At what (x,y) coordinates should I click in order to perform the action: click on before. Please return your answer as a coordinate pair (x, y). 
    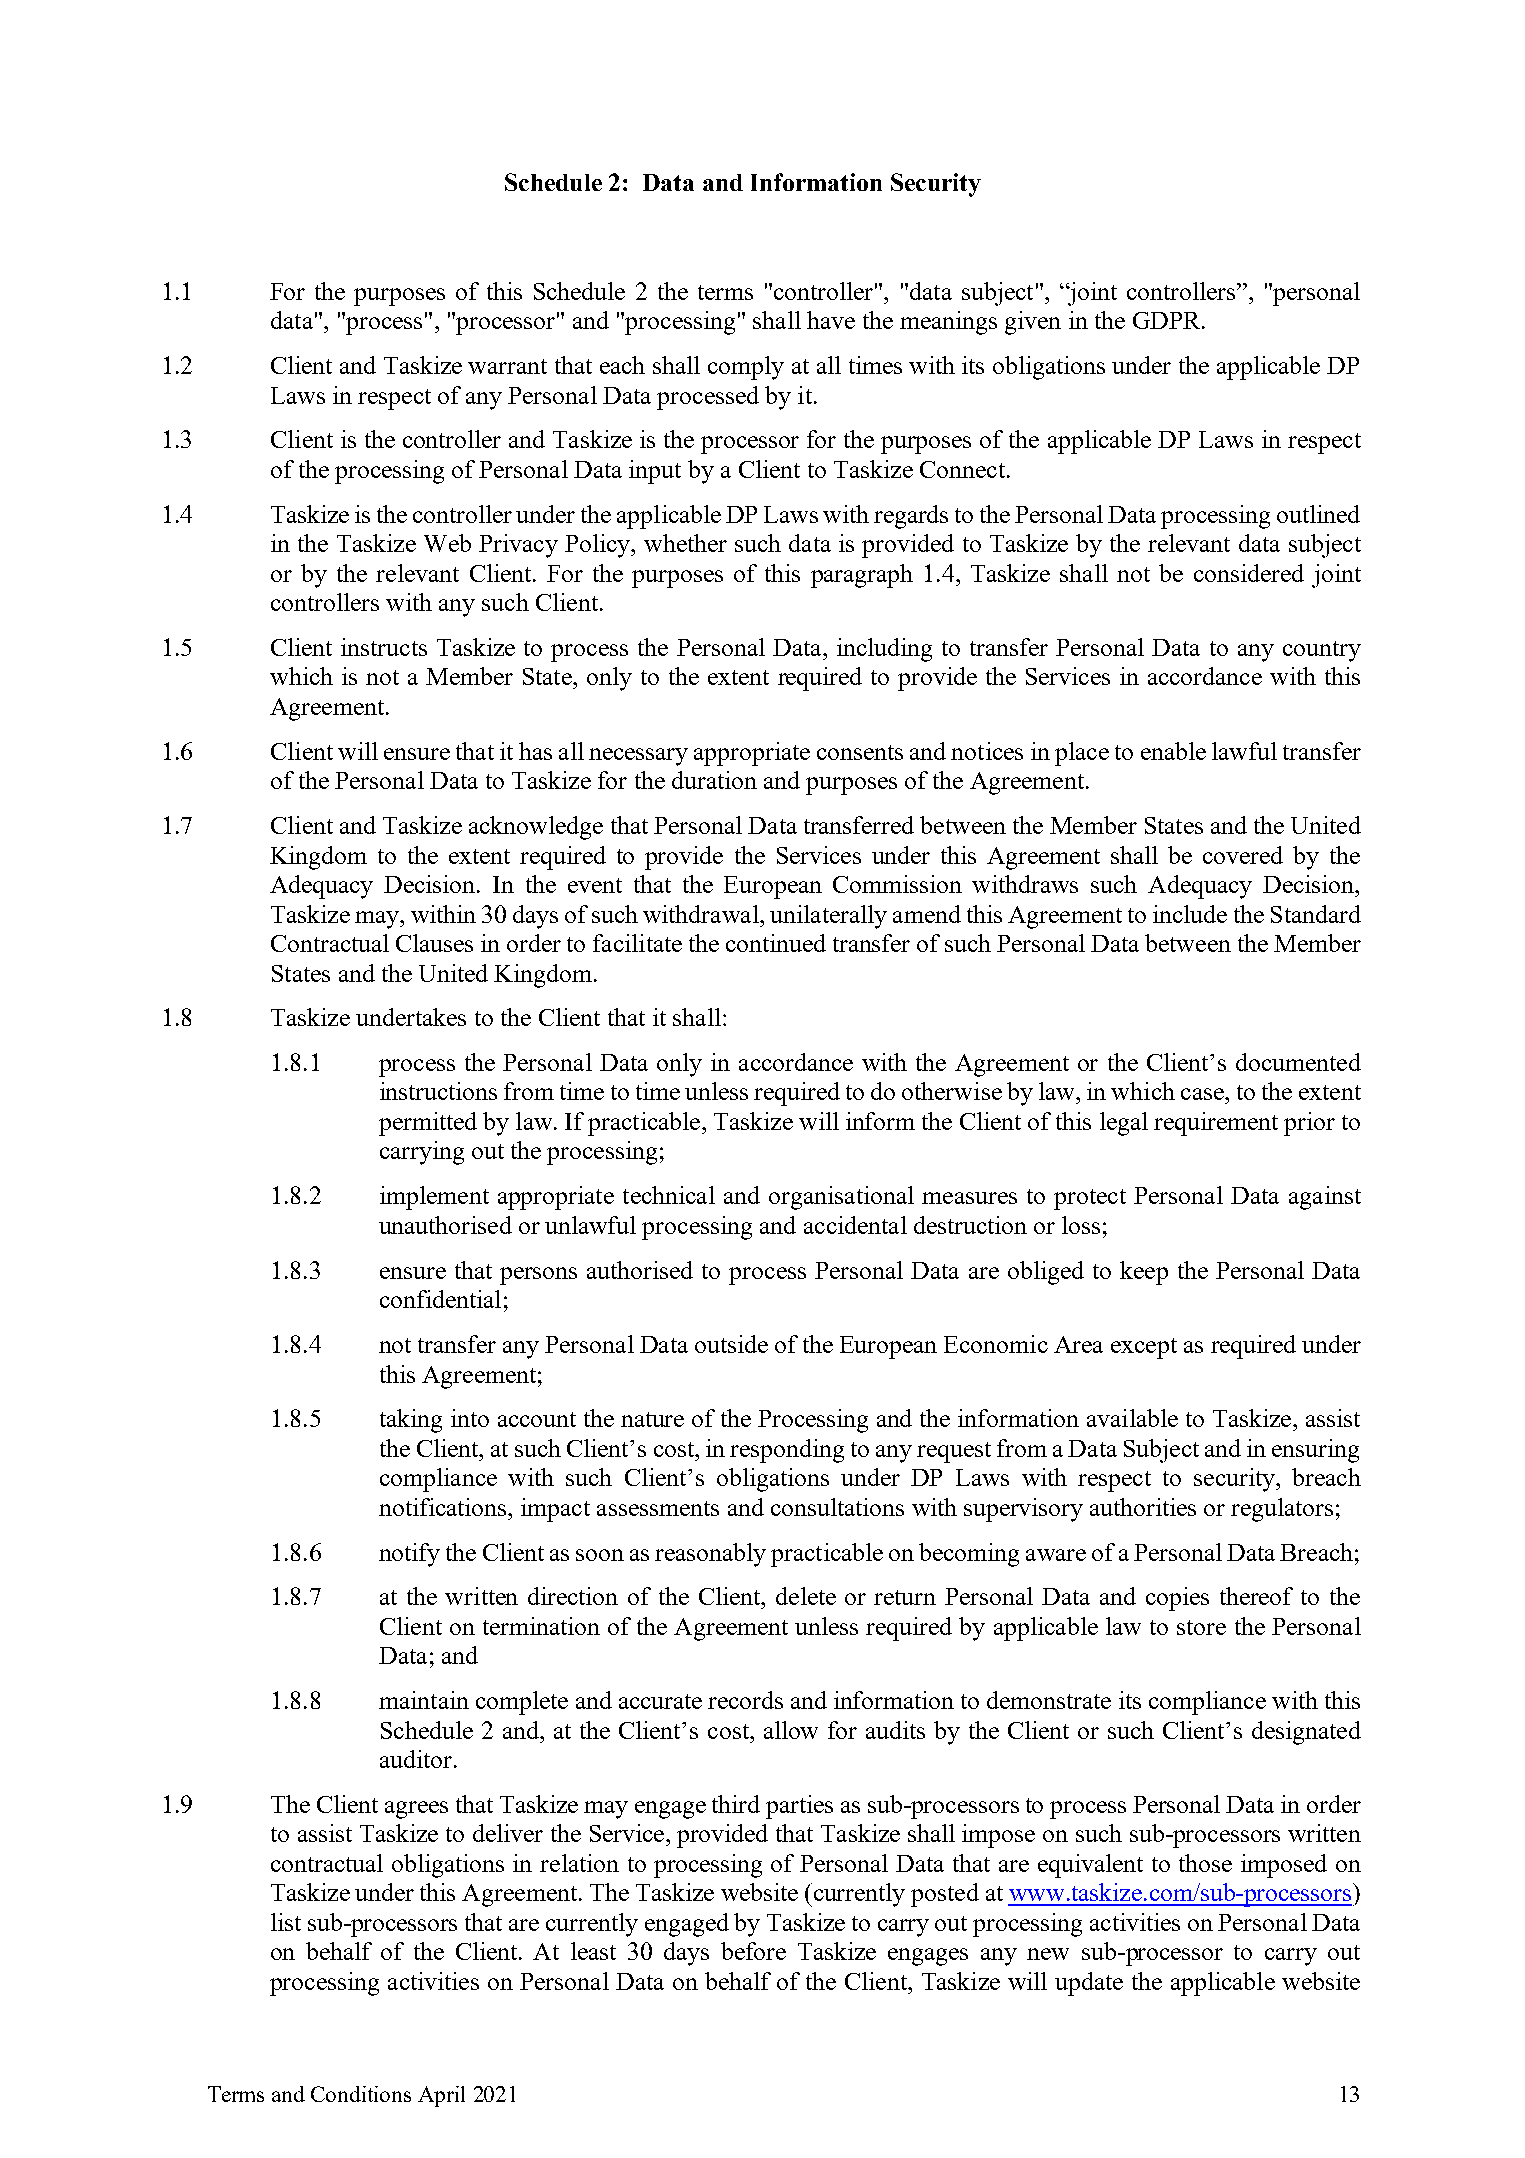
    Looking at the image, I should click on (753, 1951).
